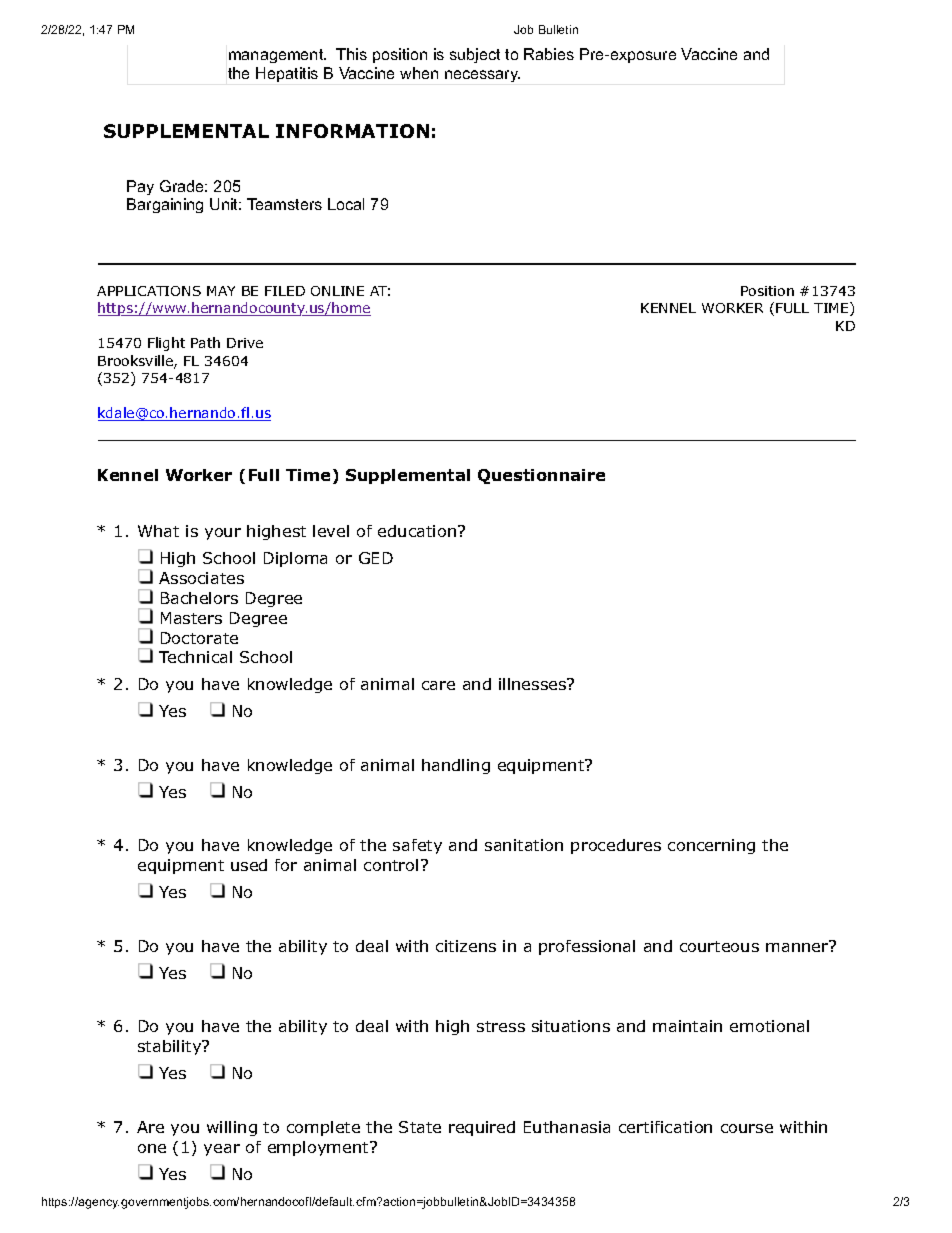 Image resolution: width=952 pixels, height=1233 pixels. What do you see at coordinates (482, 76) in the image?
I see `necessary` at bounding box center [482, 76].
